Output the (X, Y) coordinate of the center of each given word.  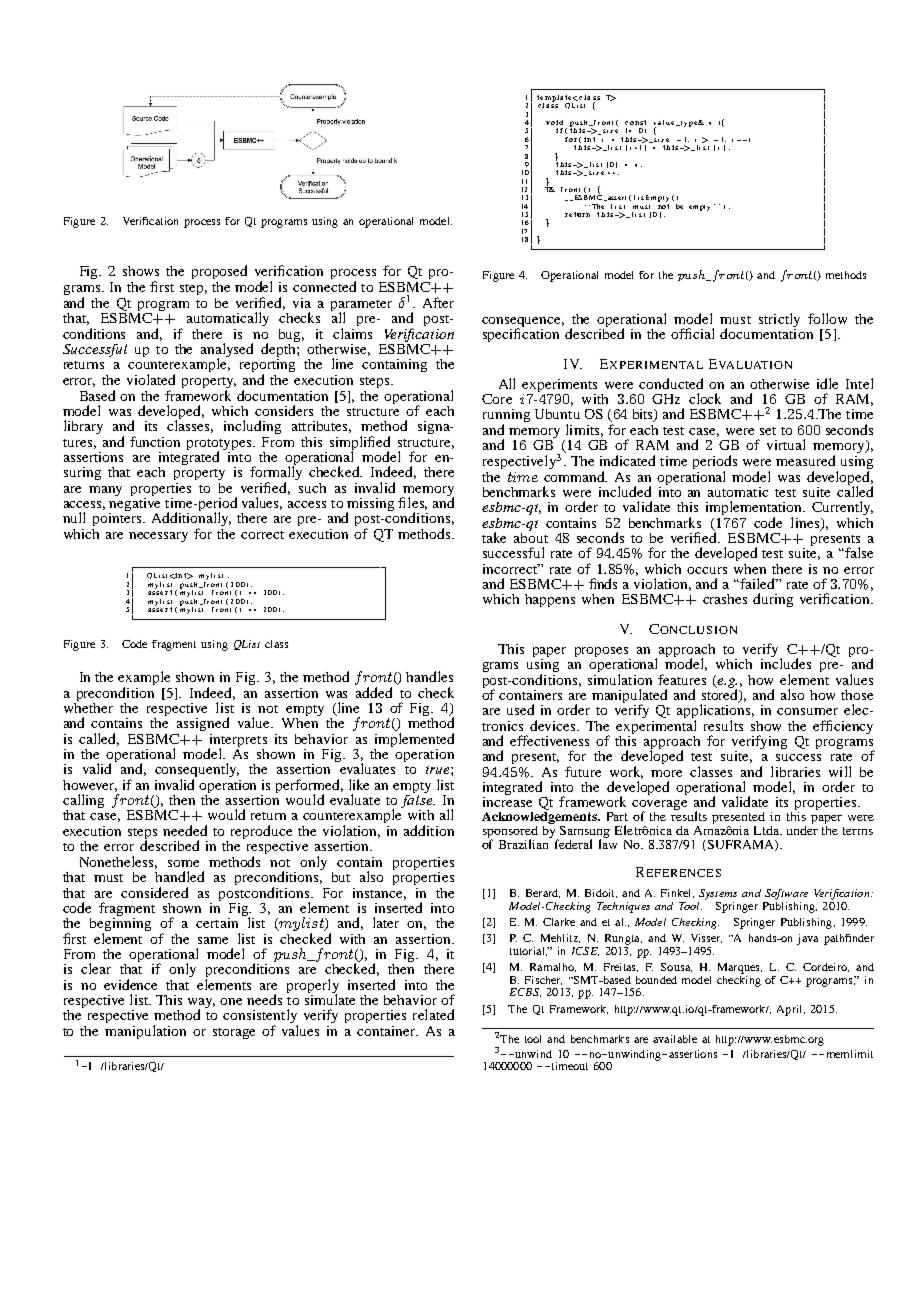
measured (805, 460)
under (802, 829)
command (575, 476)
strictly (779, 320)
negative (134, 504)
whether (88, 706)
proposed (219, 272)
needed (185, 830)
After (438, 302)
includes (786, 662)
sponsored (510, 833)
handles (429, 676)
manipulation (145, 1032)
